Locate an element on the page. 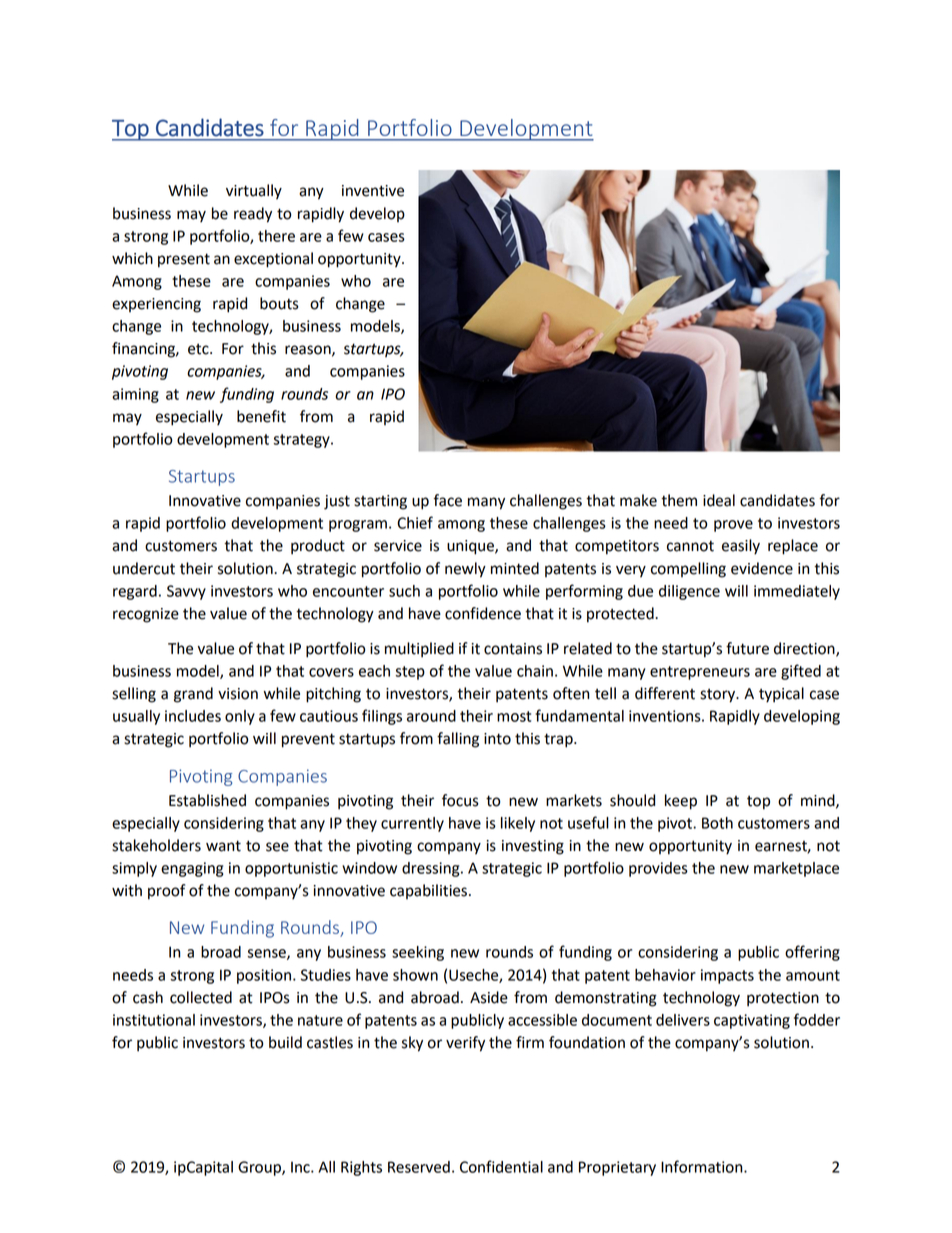 The height and width of the image is (1233, 952). Information is located at coordinates (703, 1166).
